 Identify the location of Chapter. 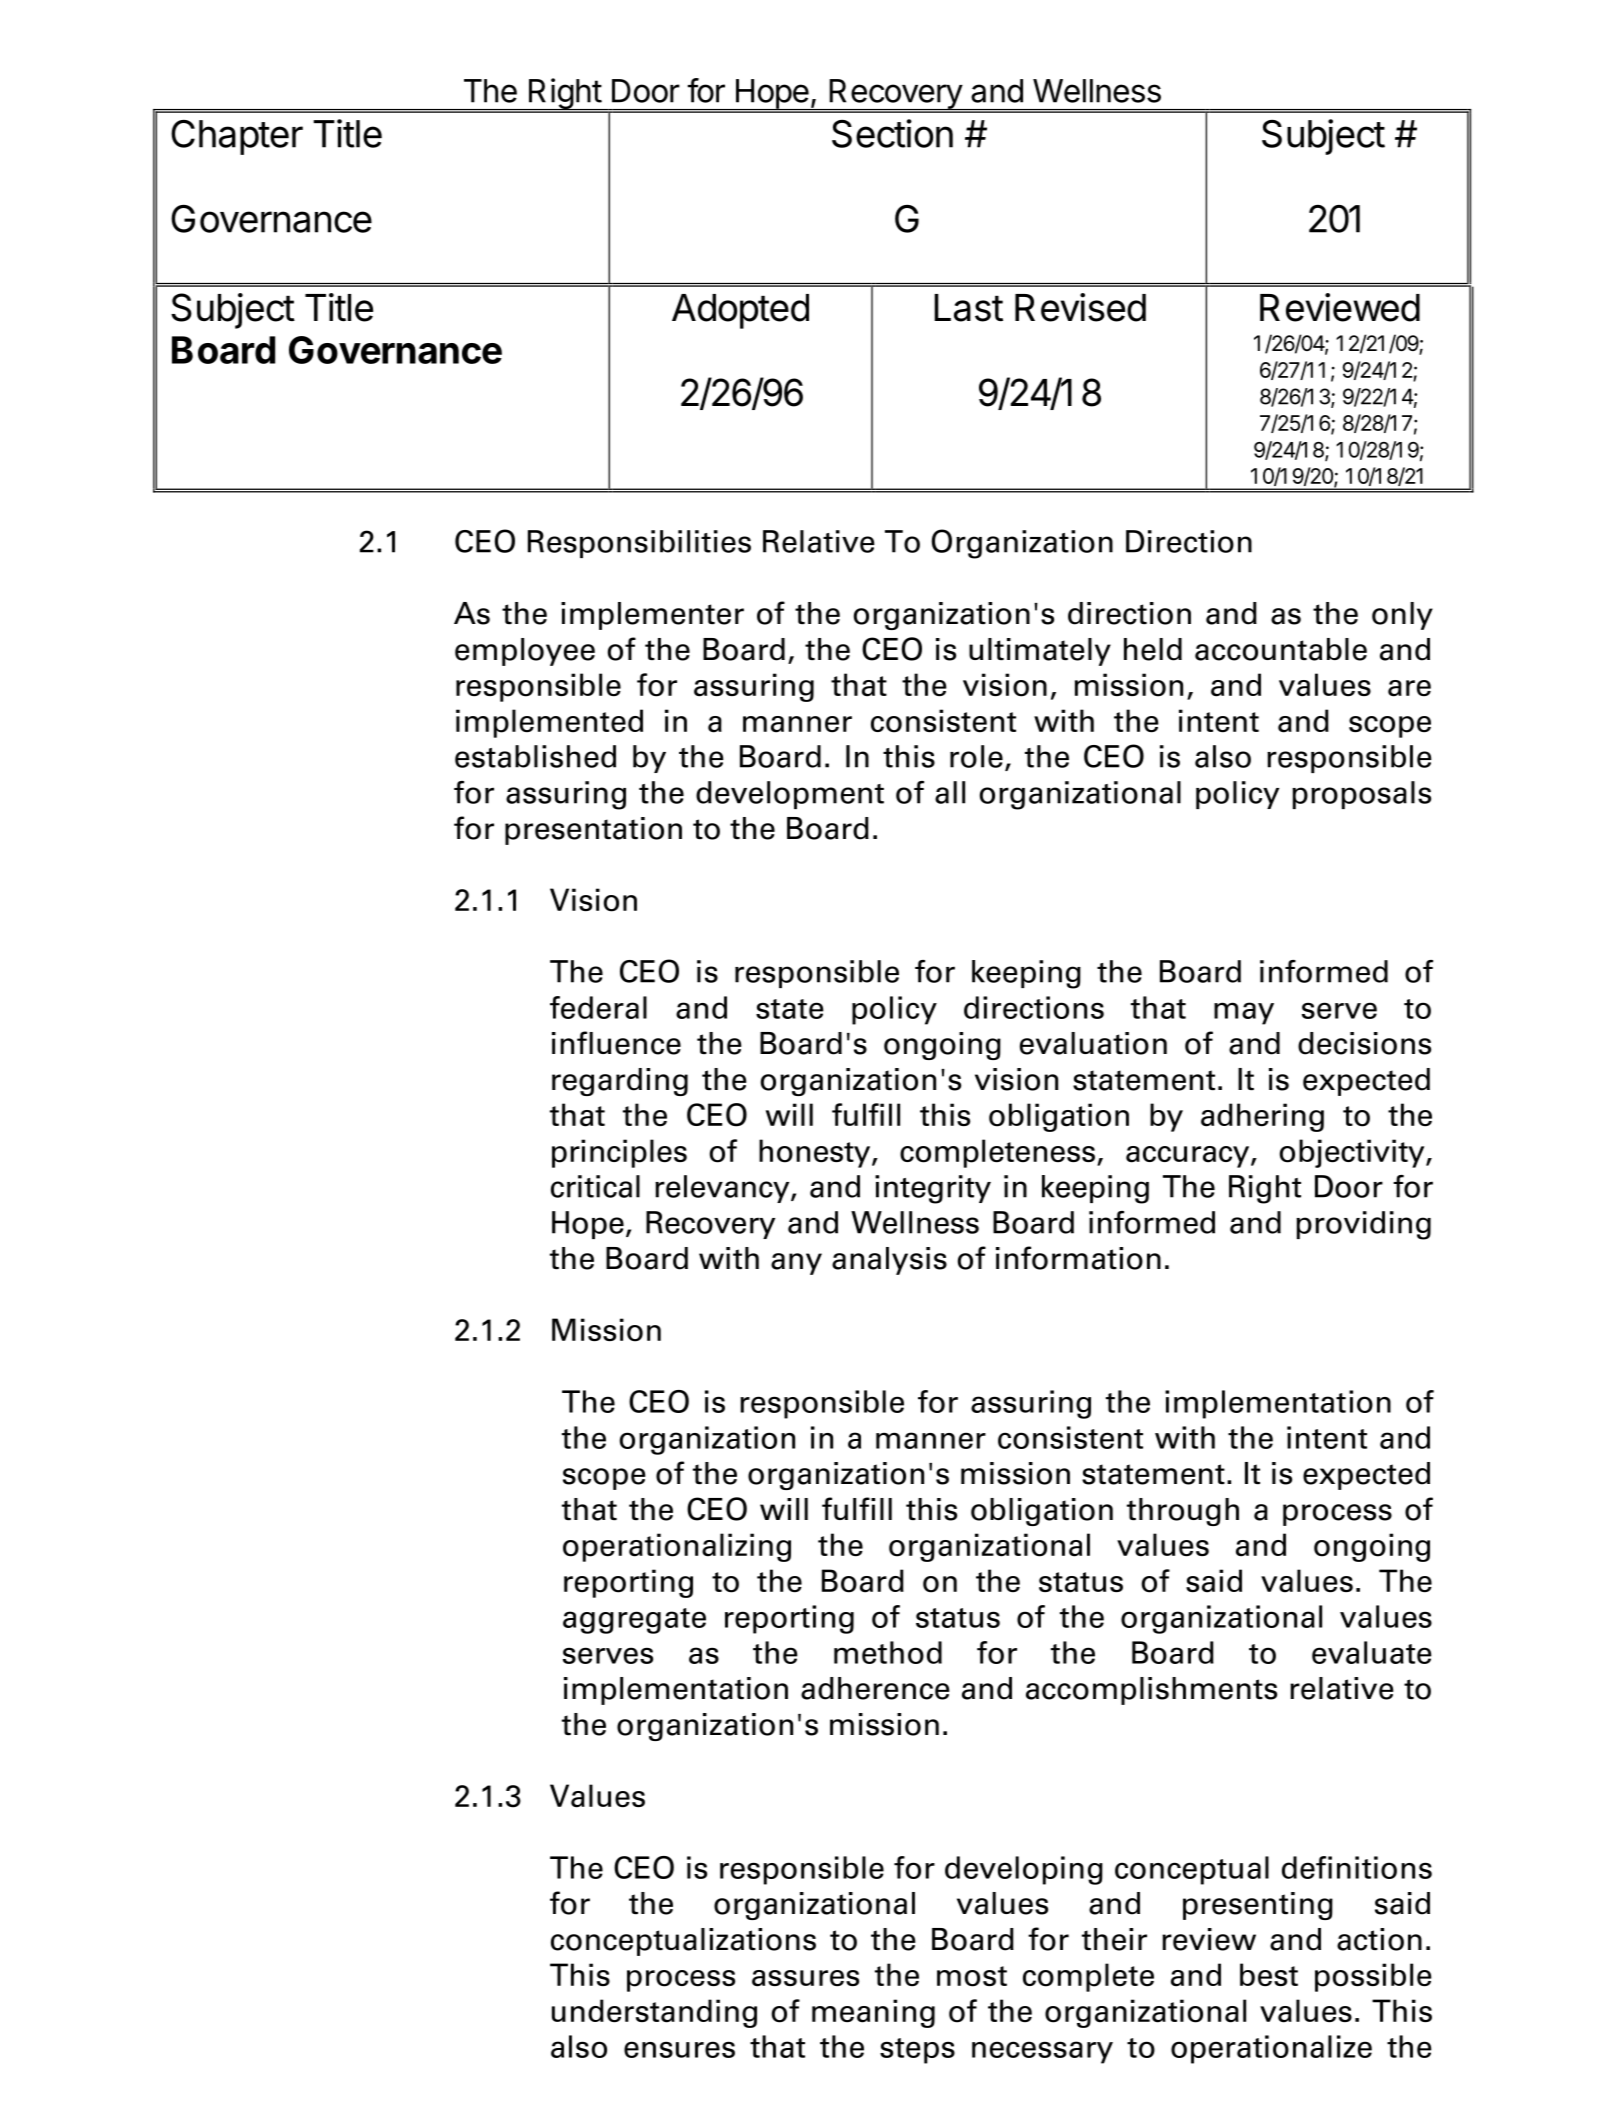
(237, 137).
